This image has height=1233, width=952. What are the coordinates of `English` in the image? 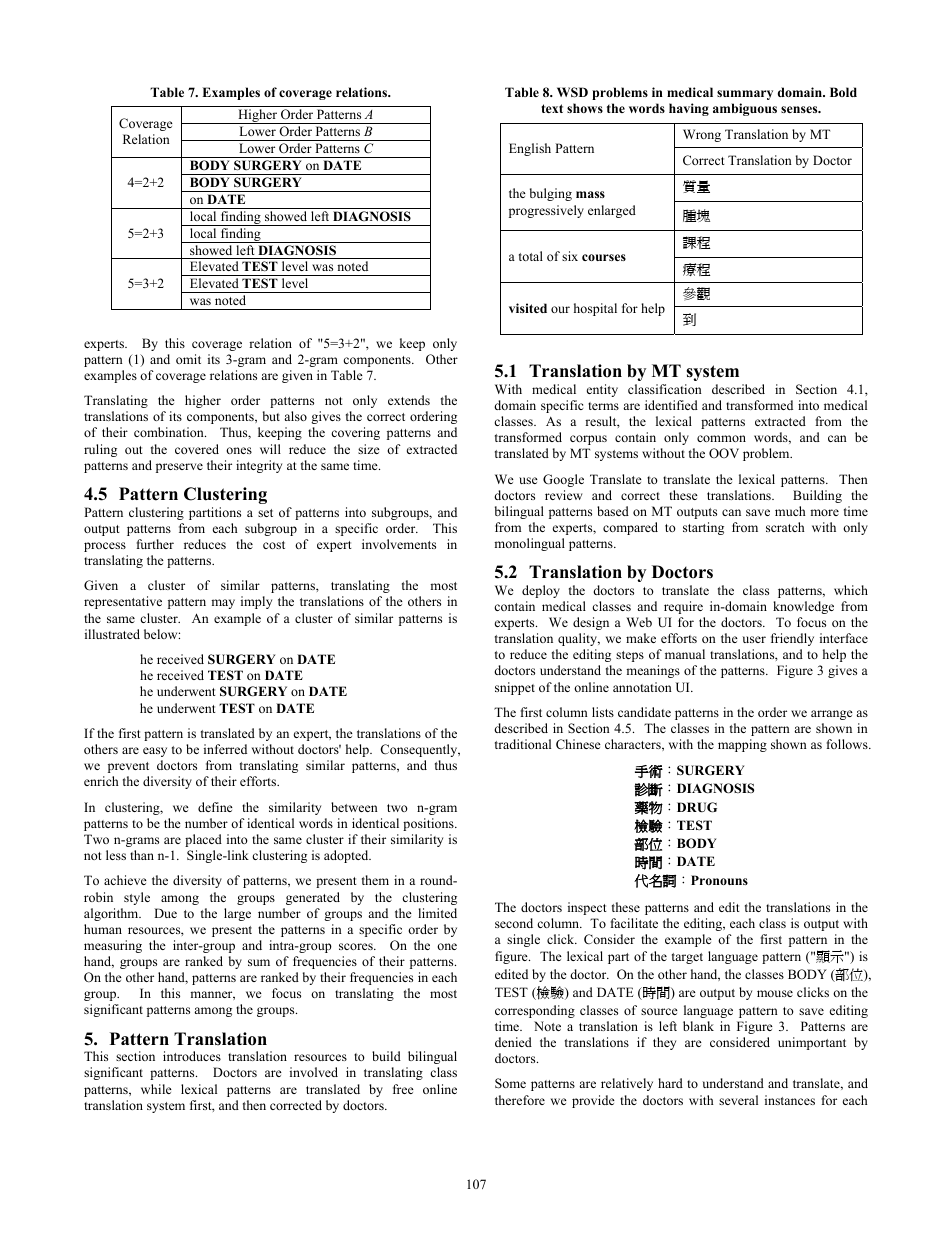 It's located at (530, 149).
